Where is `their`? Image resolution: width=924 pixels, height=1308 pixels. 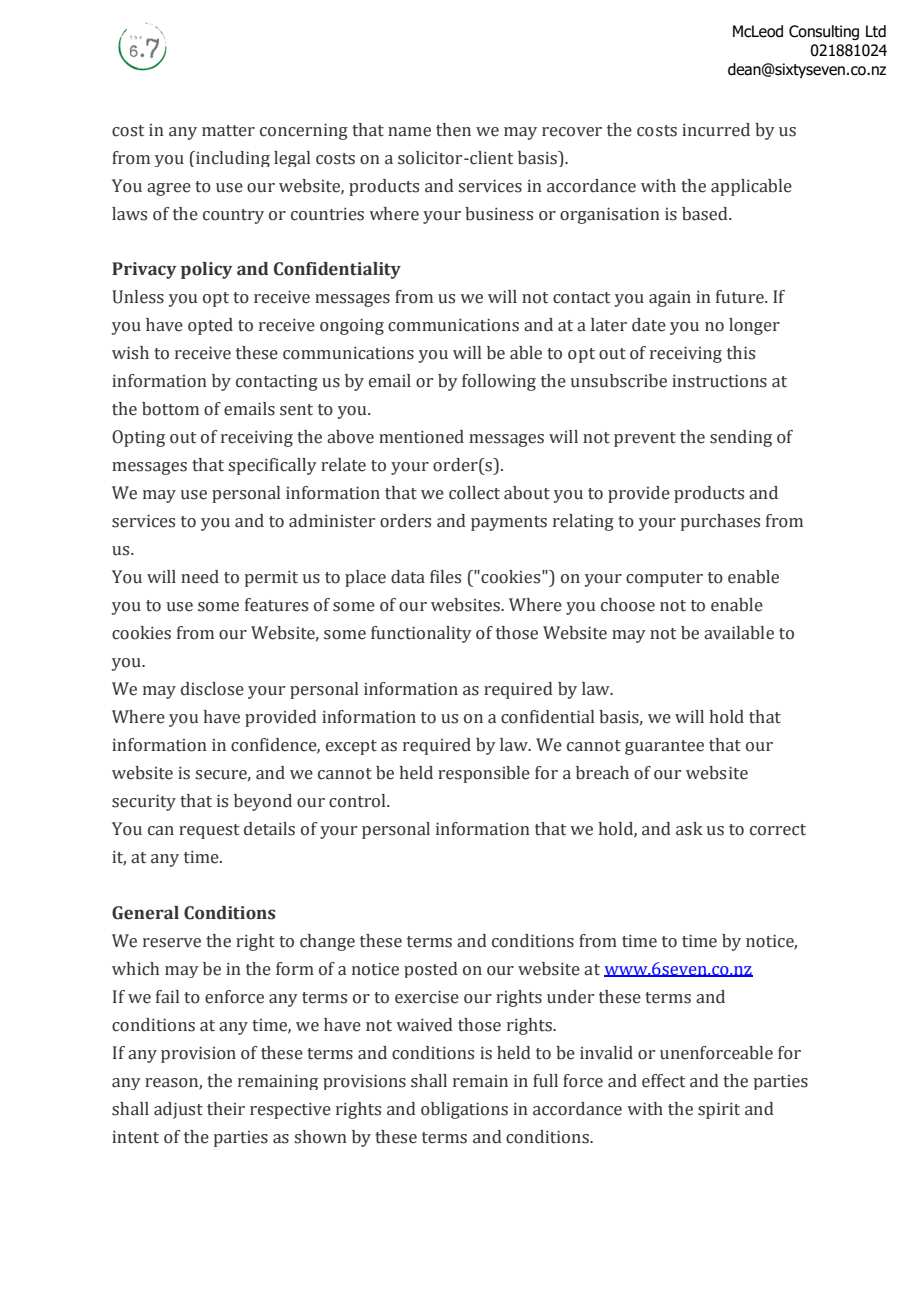
their is located at coordinates (226, 1109).
